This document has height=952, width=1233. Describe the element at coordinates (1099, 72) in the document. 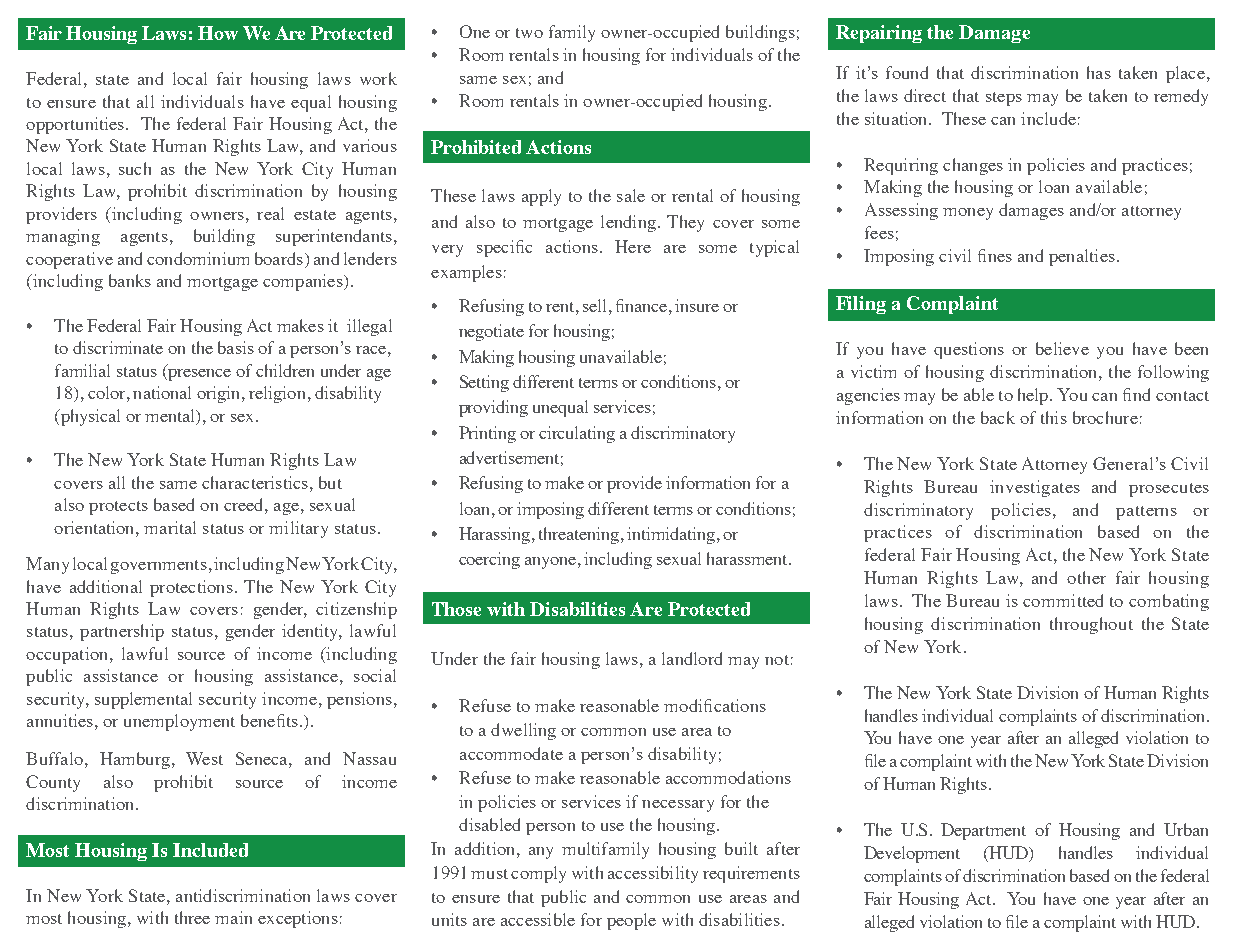

I see `has` at that location.
